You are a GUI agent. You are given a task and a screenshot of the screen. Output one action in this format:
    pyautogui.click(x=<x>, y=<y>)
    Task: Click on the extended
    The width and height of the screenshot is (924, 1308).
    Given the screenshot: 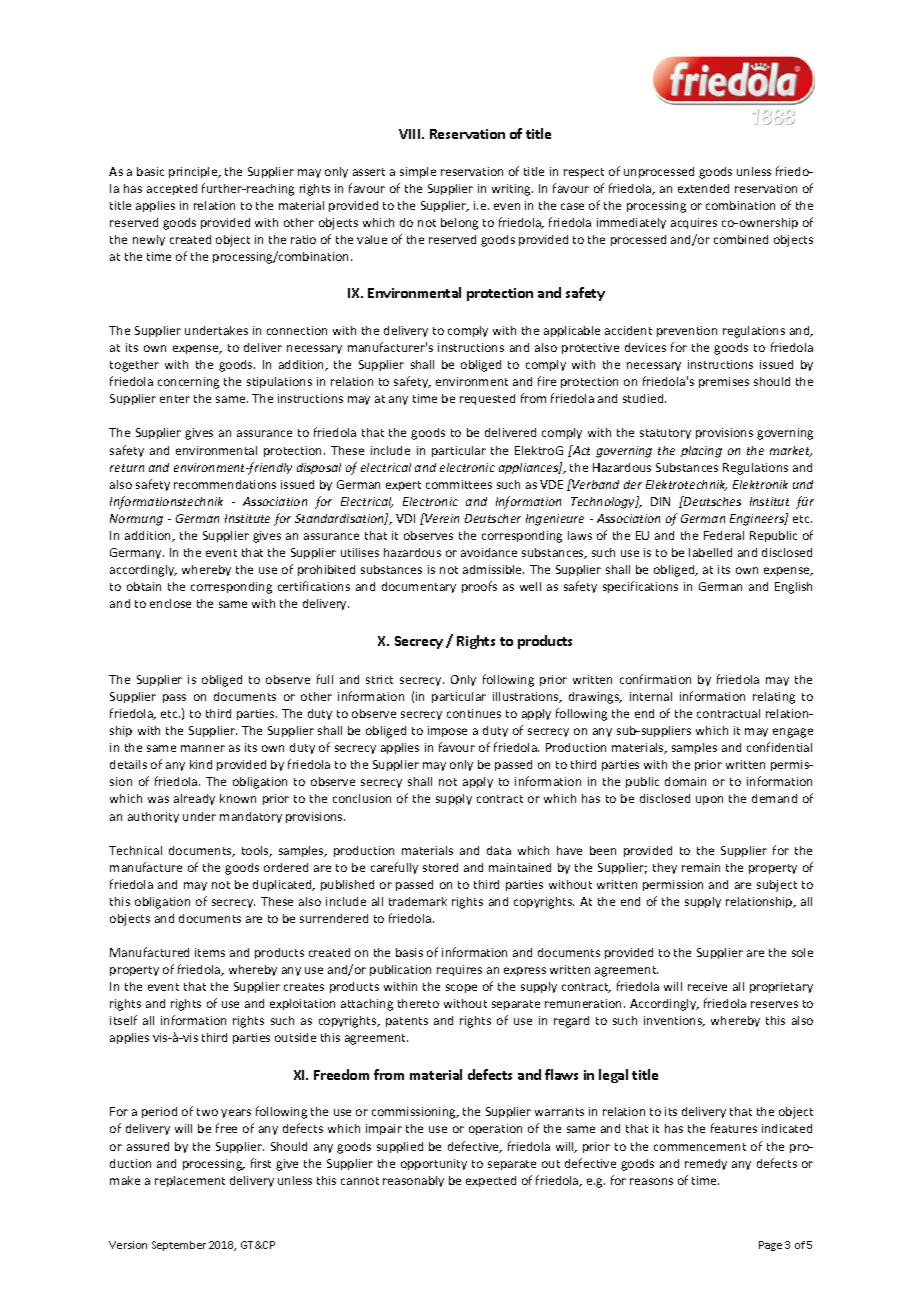 What is the action you would take?
    pyautogui.click(x=703, y=188)
